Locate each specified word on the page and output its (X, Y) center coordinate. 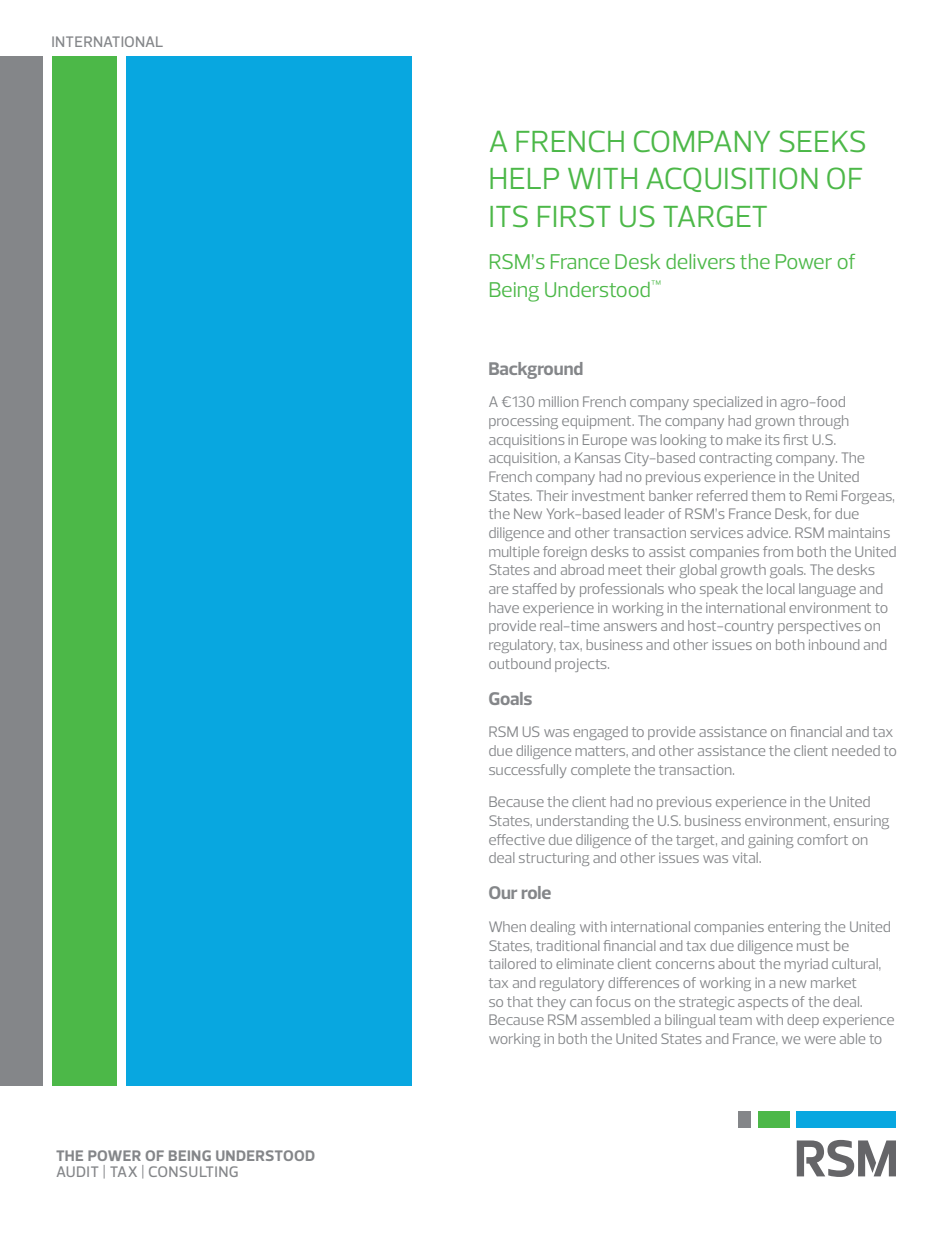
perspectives (819, 627)
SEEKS (822, 141)
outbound (520, 663)
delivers (700, 261)
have (504, 607)
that (520, 1001)
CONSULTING (193, 1171)
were (820, 1040)
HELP (524, 178)
